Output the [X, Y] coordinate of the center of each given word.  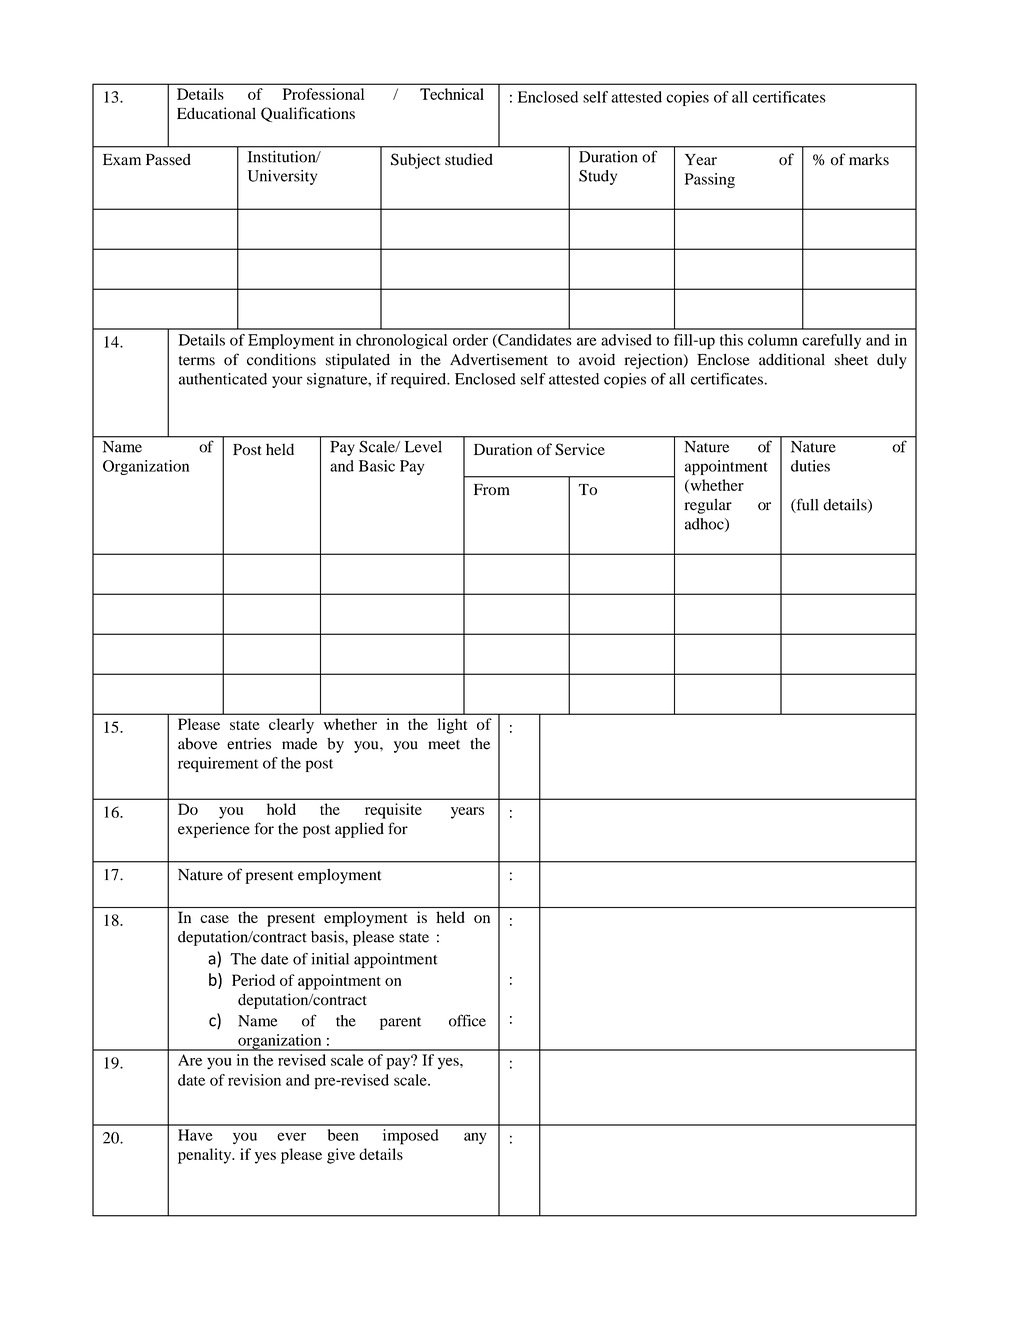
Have [195, 1135]
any [475, 1138]
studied [469, 159]
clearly [291, 726]
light [452, 726]
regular [708, 506]
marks [869, 159]
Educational [216, 113]
